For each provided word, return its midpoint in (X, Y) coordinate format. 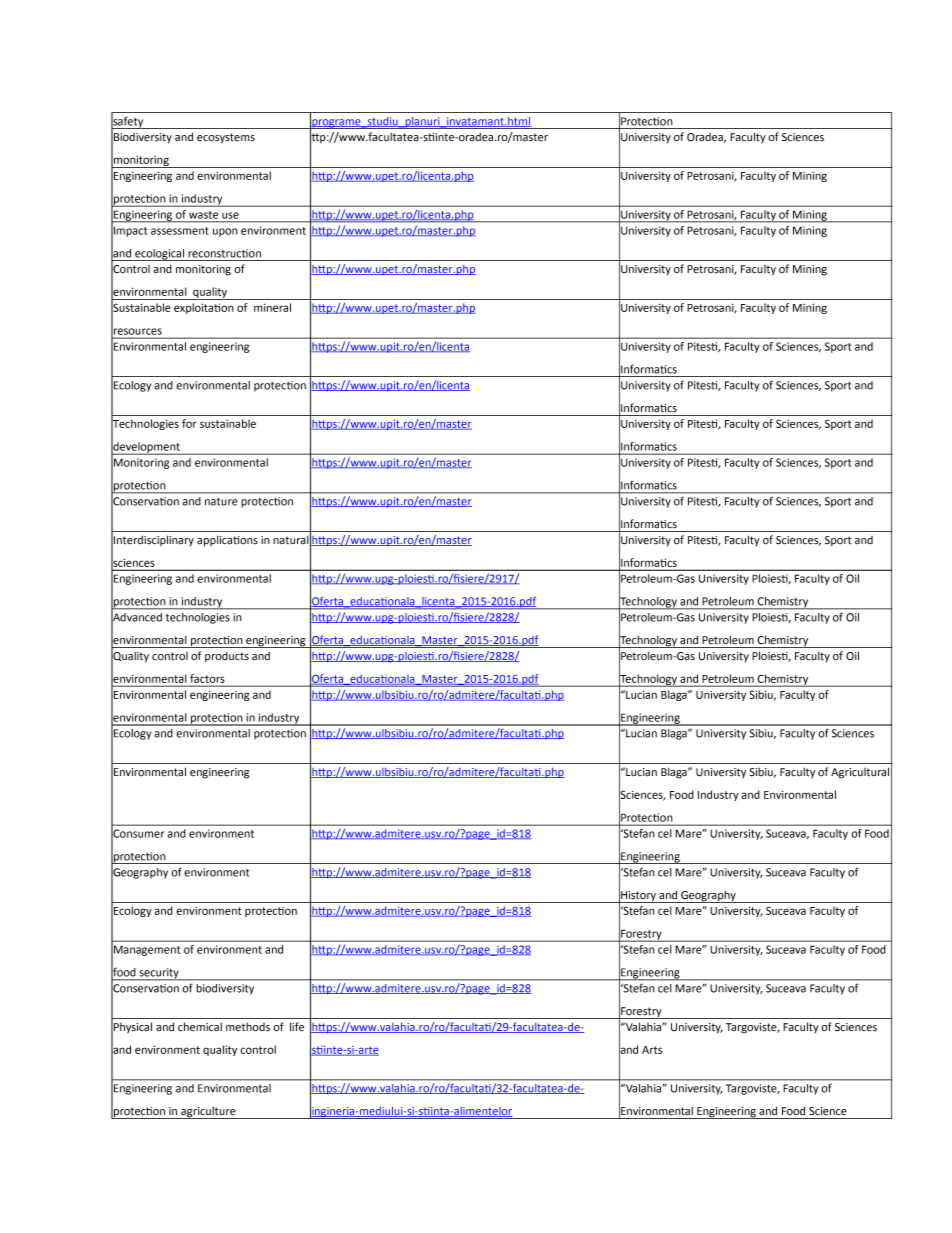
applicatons (227, 541)
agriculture (208, 1113)
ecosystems (226, 138)
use (230, 215)
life (297, 1027)
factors (207, 678)
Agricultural (860, 773)
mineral (272, 307)
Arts (652, 1050)
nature (221, 502)
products (227, 657)
